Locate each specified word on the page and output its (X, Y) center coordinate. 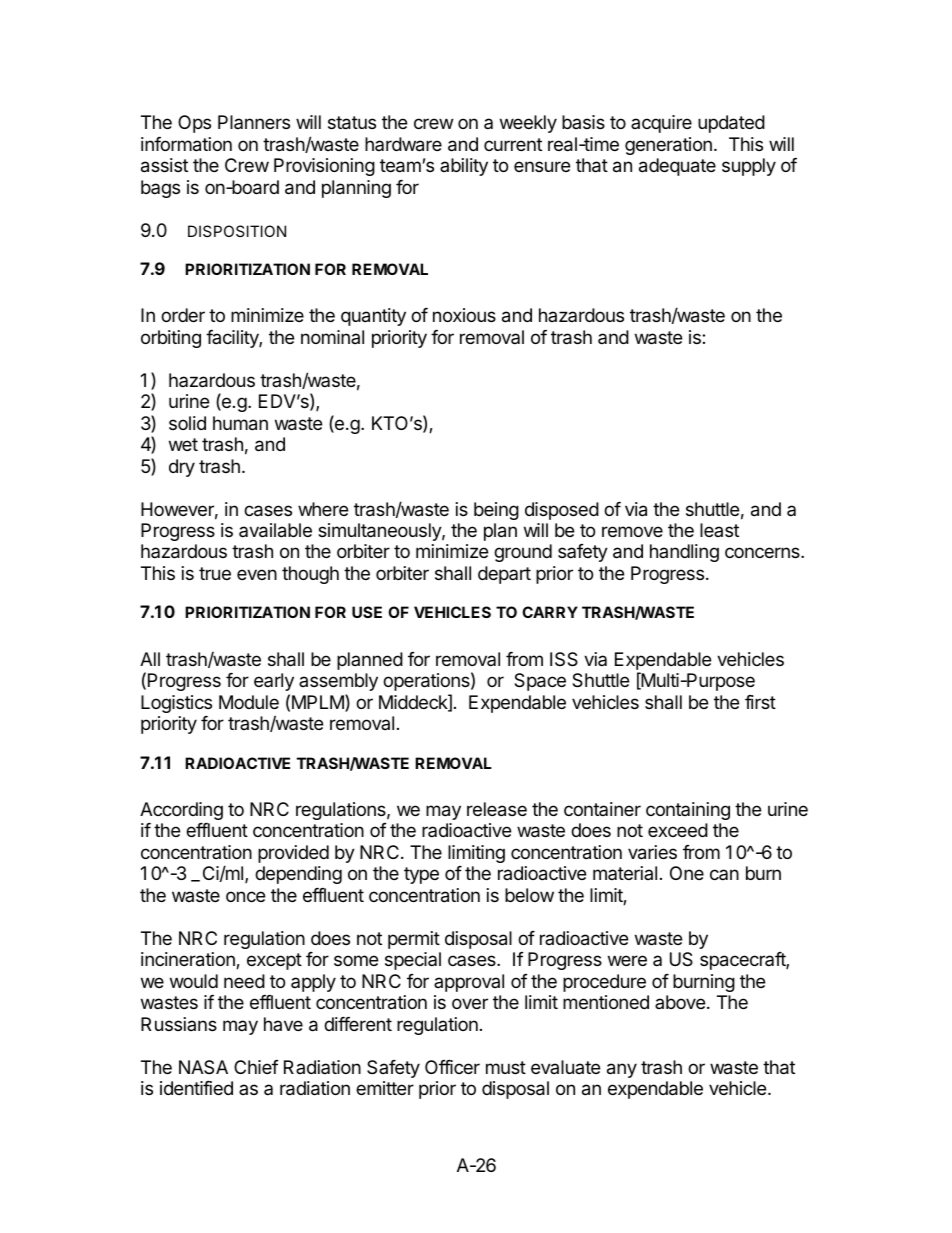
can (724, 874)
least (719, 530)
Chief (256, 1067)
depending (298, 875)
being (496, 511)
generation (668, 146)
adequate (677, 167)
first (760, 702)
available (275, 530)
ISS (564, 659)
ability (464, 167)
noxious (464, 315)
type (421, 875)
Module (249, 702)
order (183, 315)
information (186, 144)
